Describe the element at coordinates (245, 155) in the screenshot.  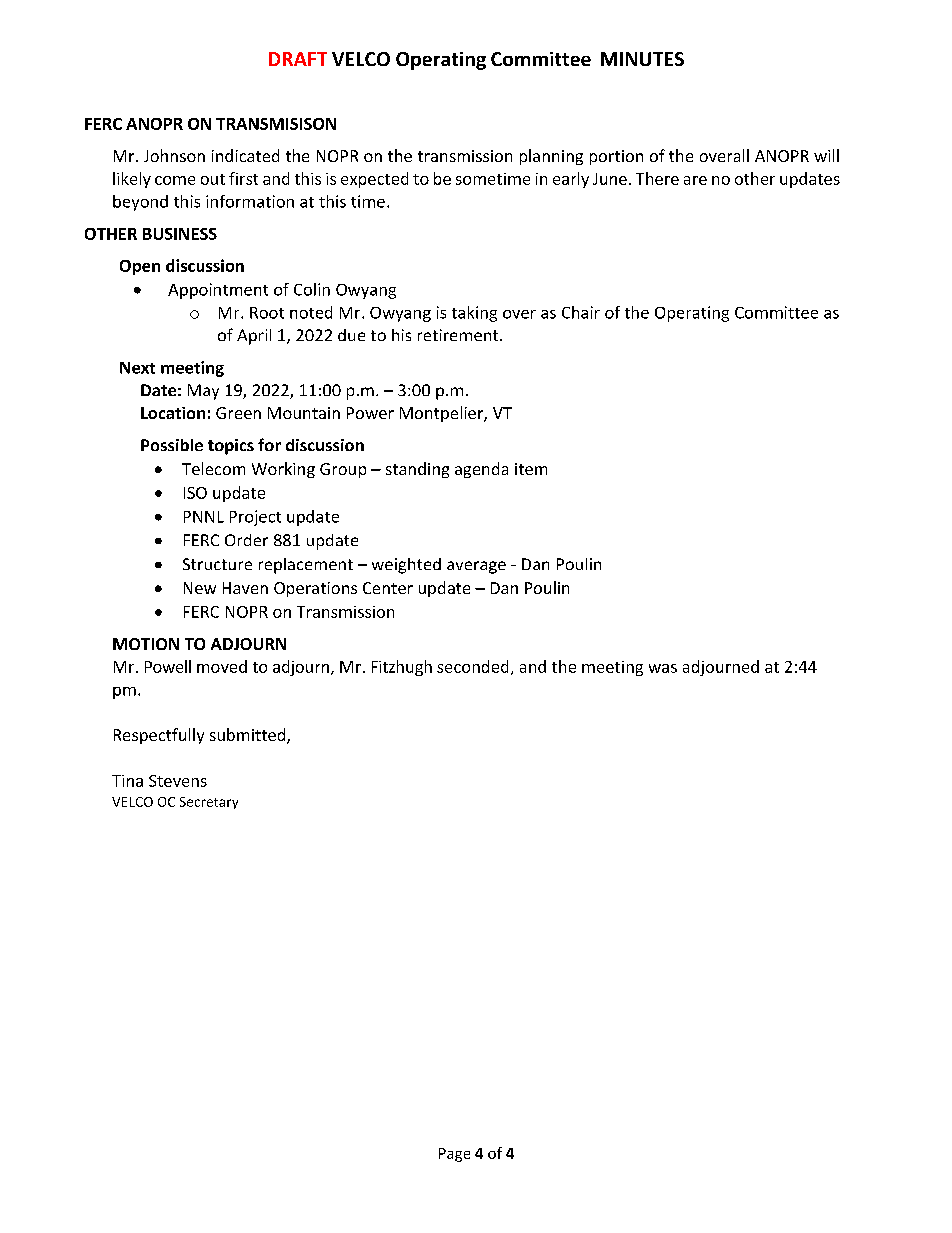
I see `indicated` at that location.
